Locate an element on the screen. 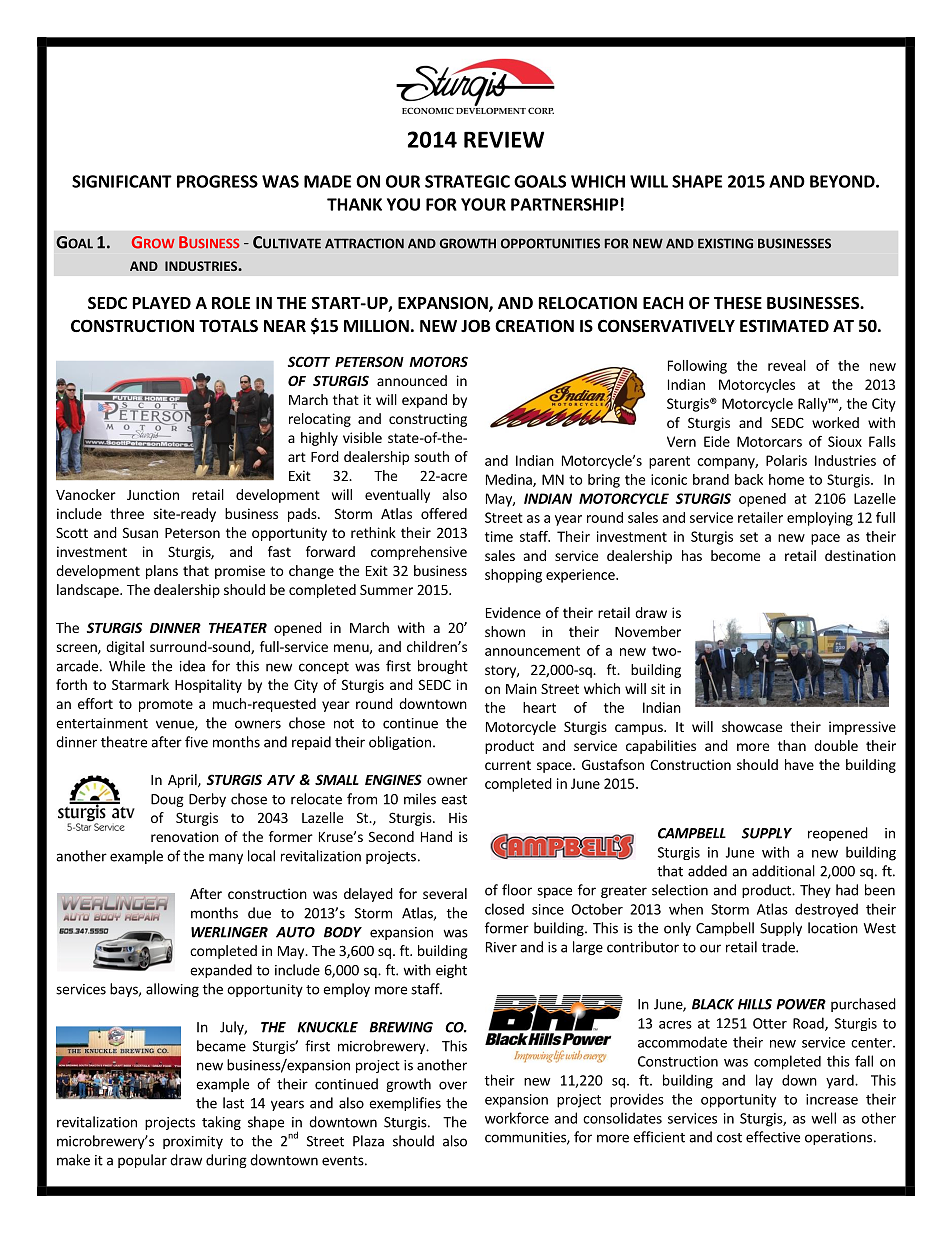 This screenshot has height=1233, width=952. many is located at coordinates (226, 858).
